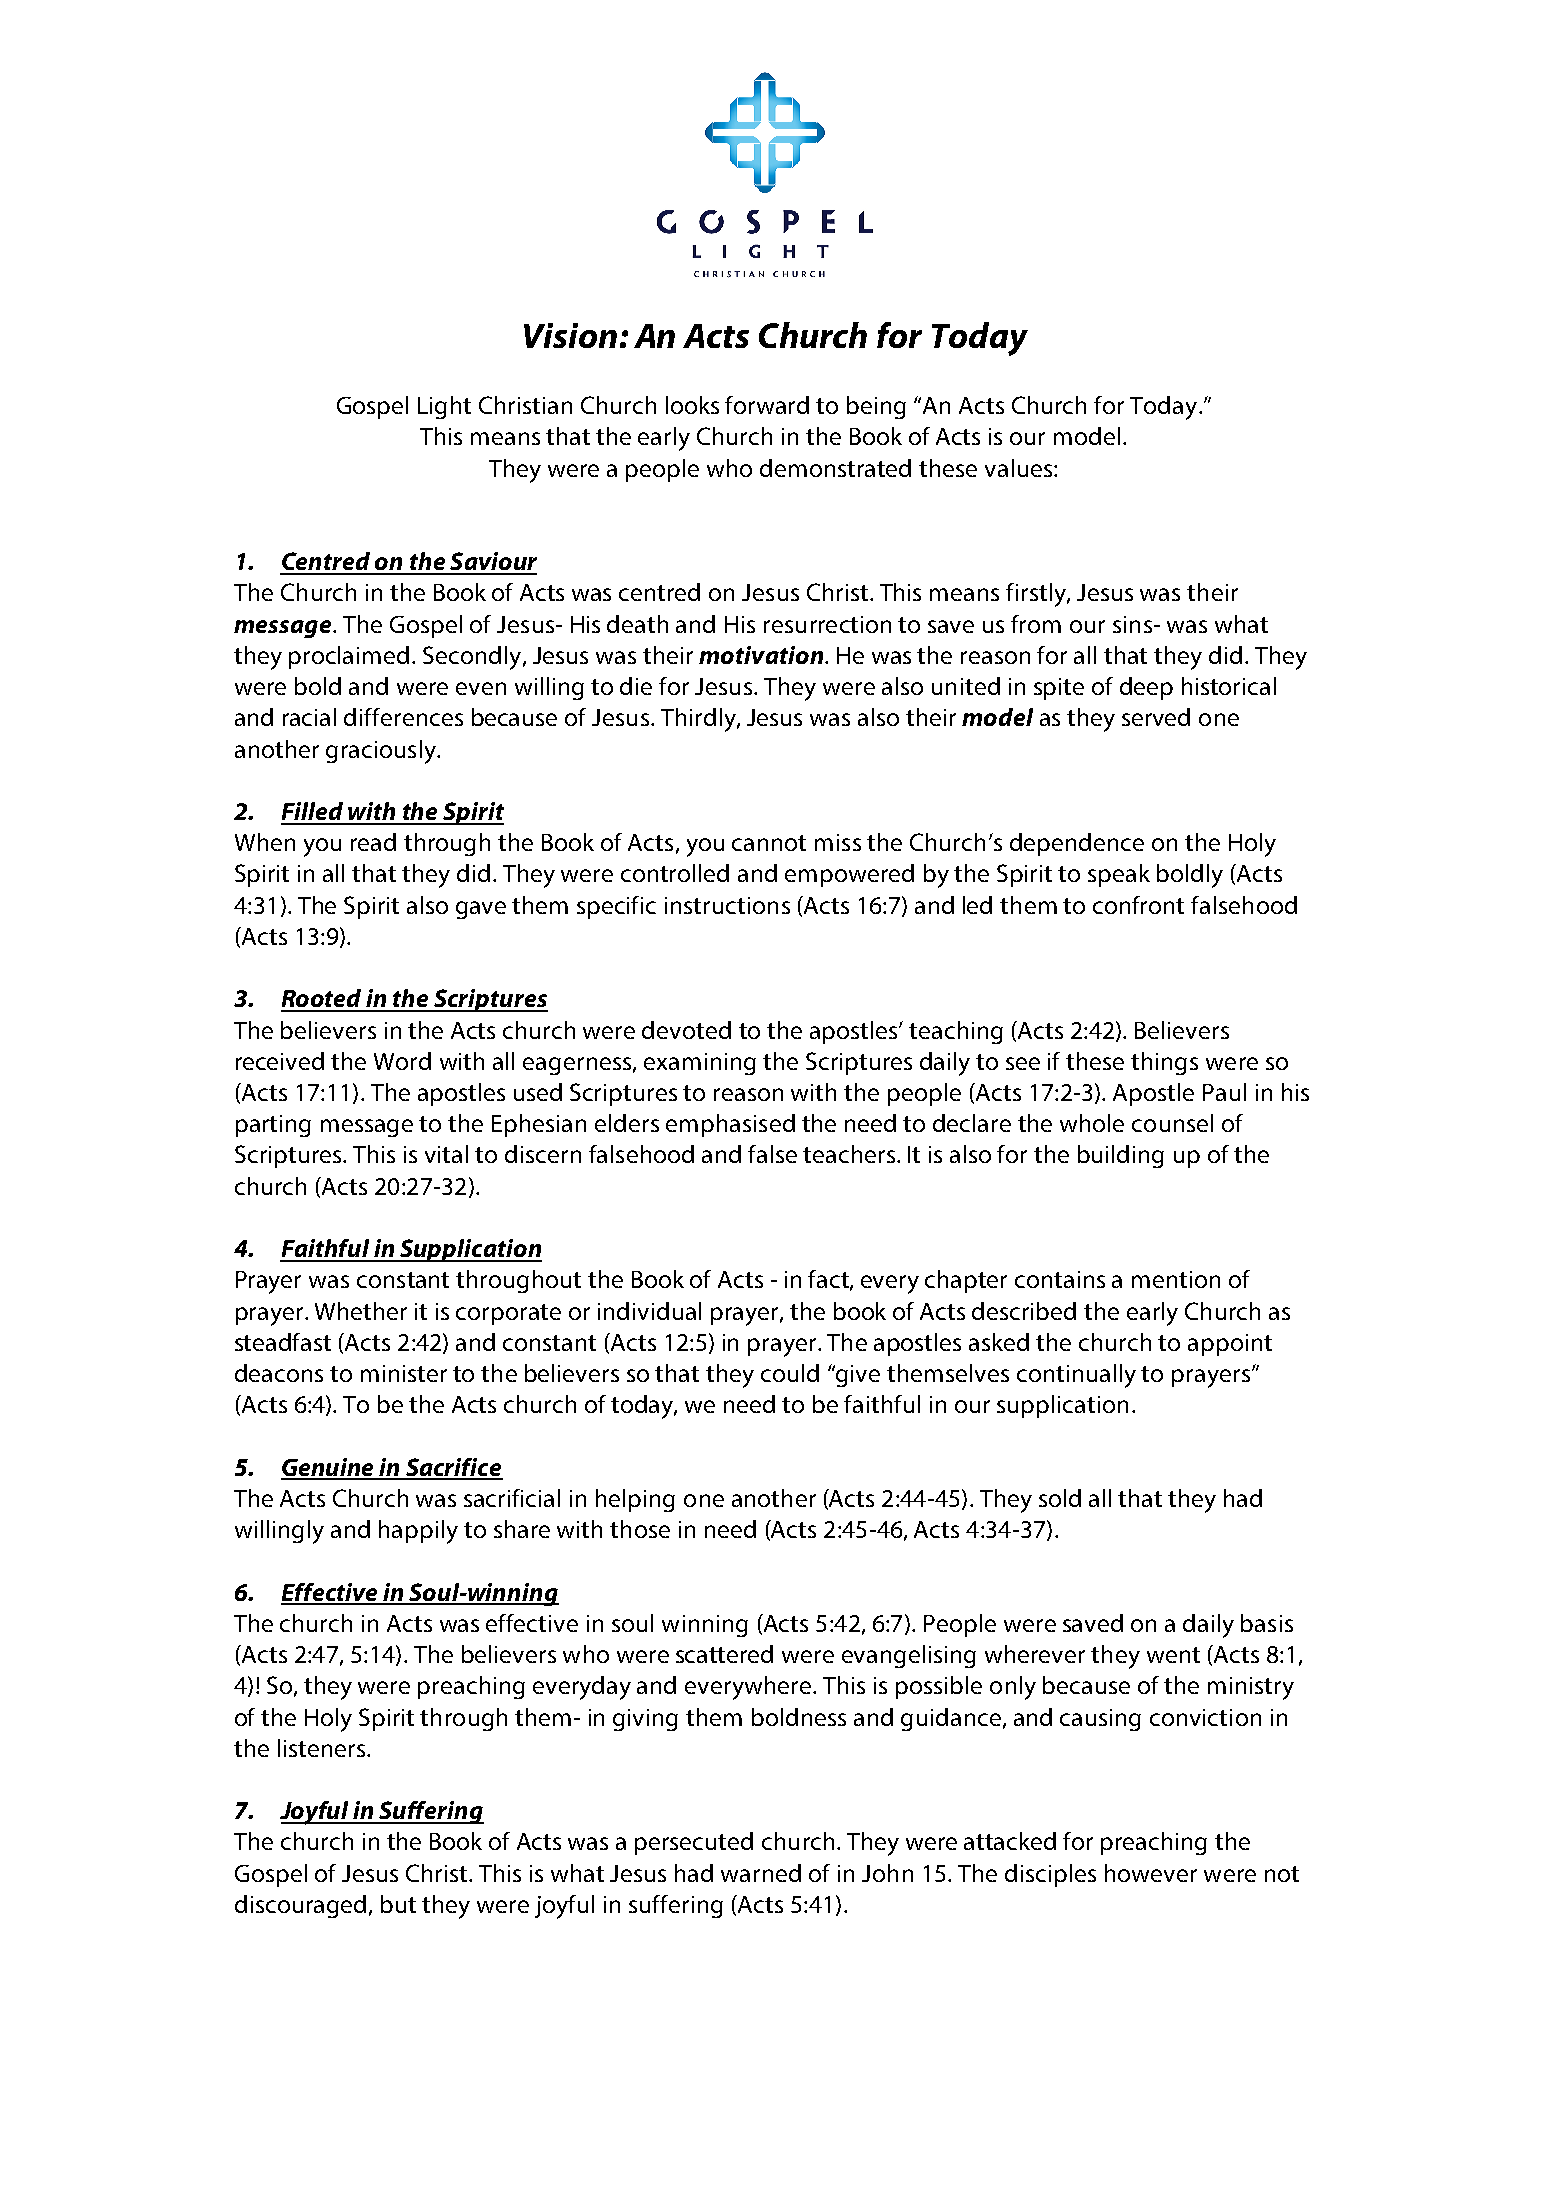 Image resolution: width=1548 pixels, height=2191 pixels. What do you see at coordinates (790, 1373) in the screenshot?
I see `could` at bounding box center [790, 1373].
